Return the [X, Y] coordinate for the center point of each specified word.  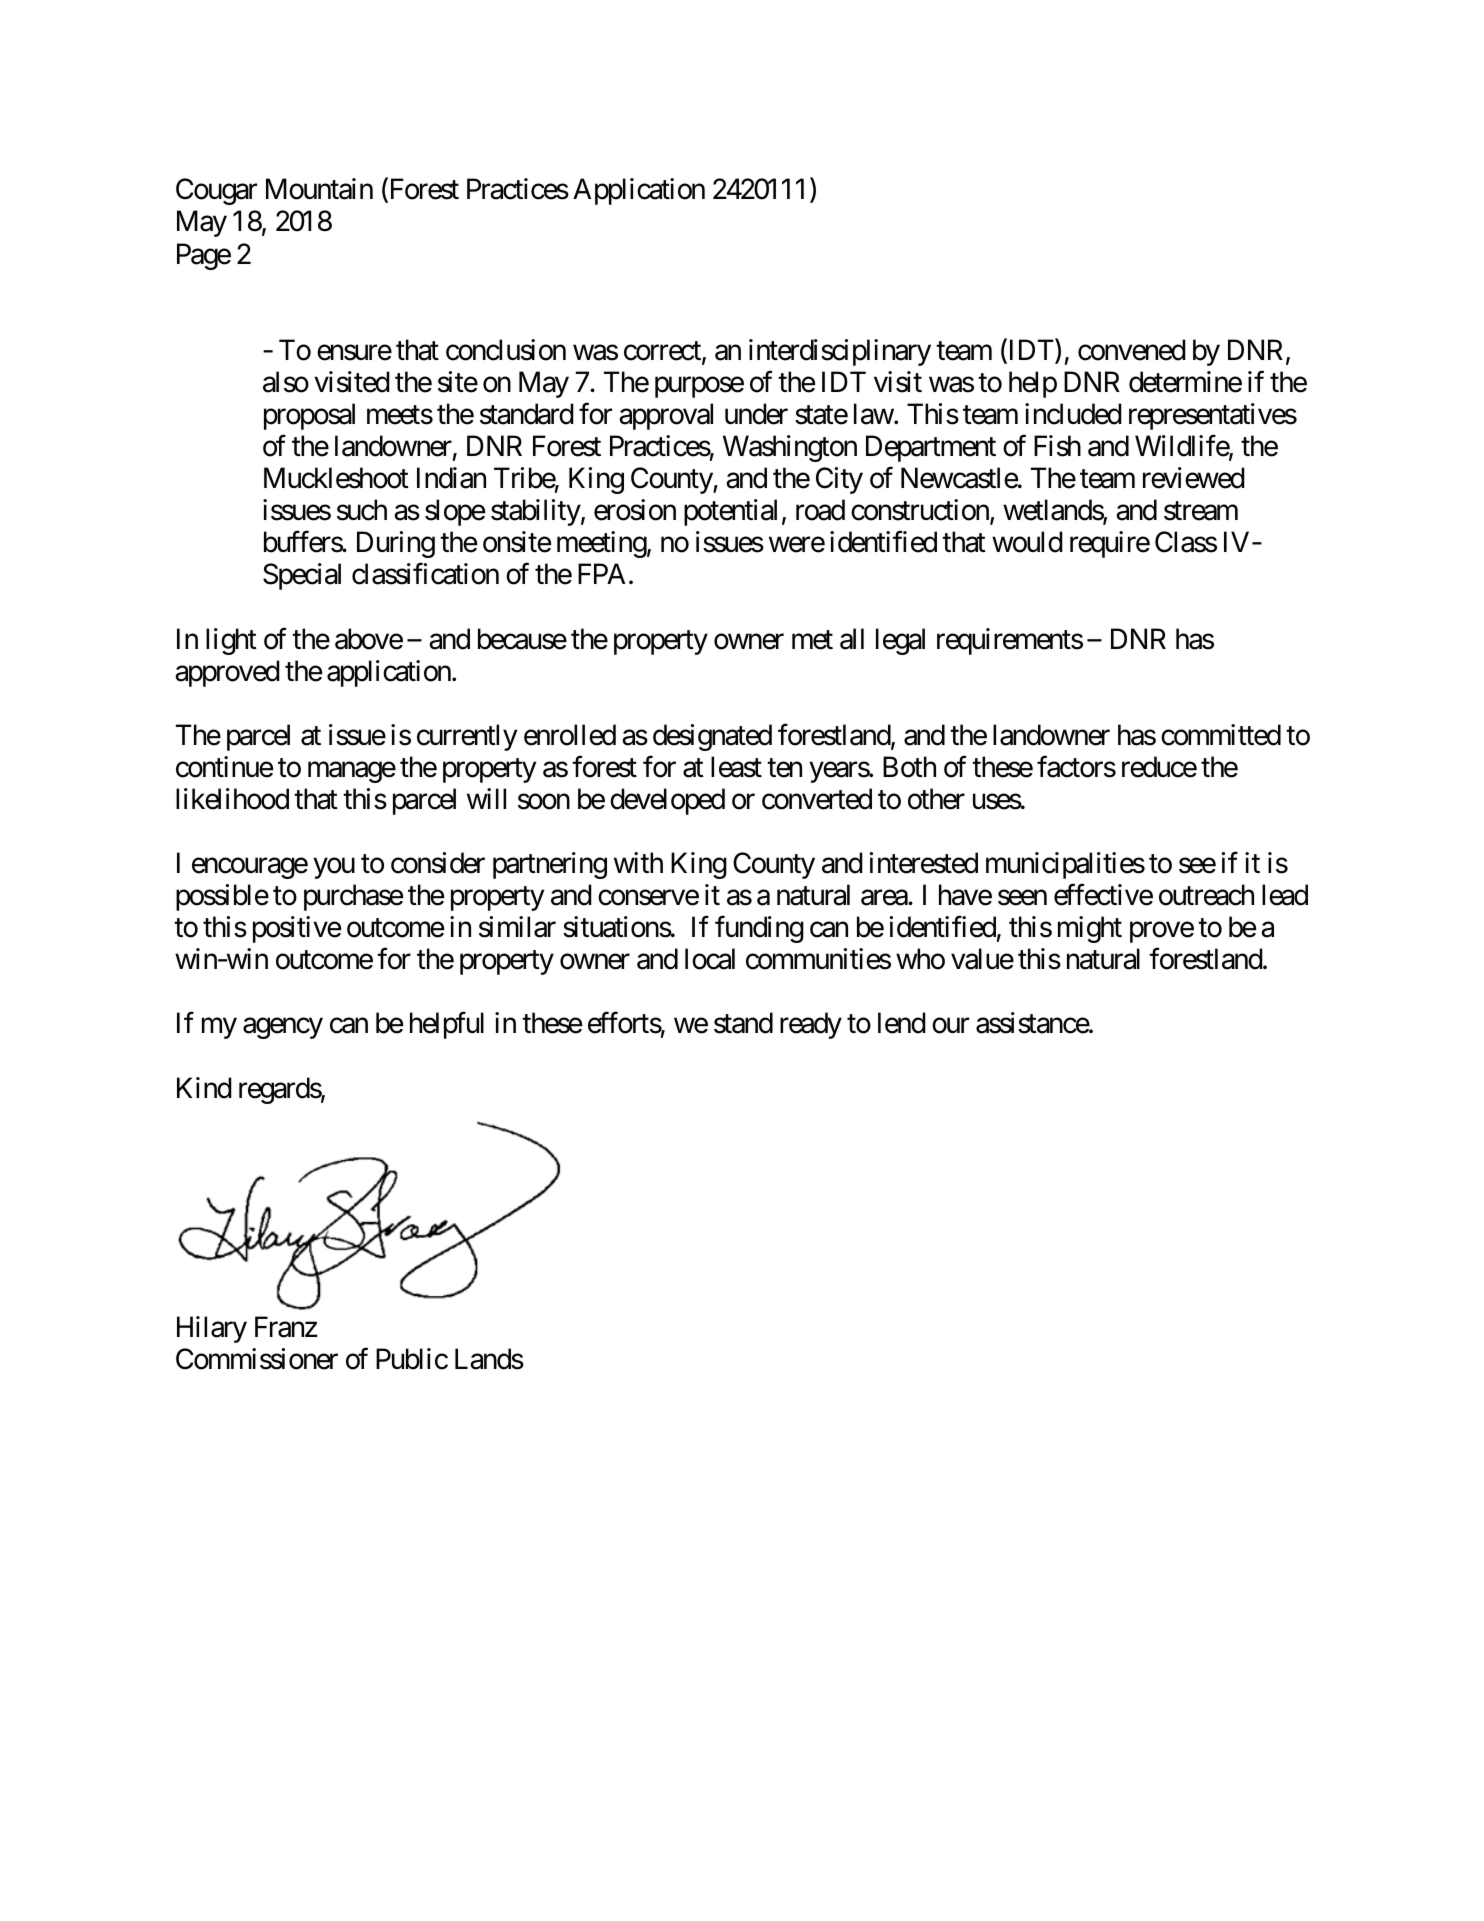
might [1090, 929]
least [736, 767]
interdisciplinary [840, 352]
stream [1201, 511]
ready [811, 1025]
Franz [286, 1327]
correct [663, 352]
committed [1221, 735]
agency [283, 1029]
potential [730, 512]
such [362, 510]
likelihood [232, 799]
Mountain [319, 189]
